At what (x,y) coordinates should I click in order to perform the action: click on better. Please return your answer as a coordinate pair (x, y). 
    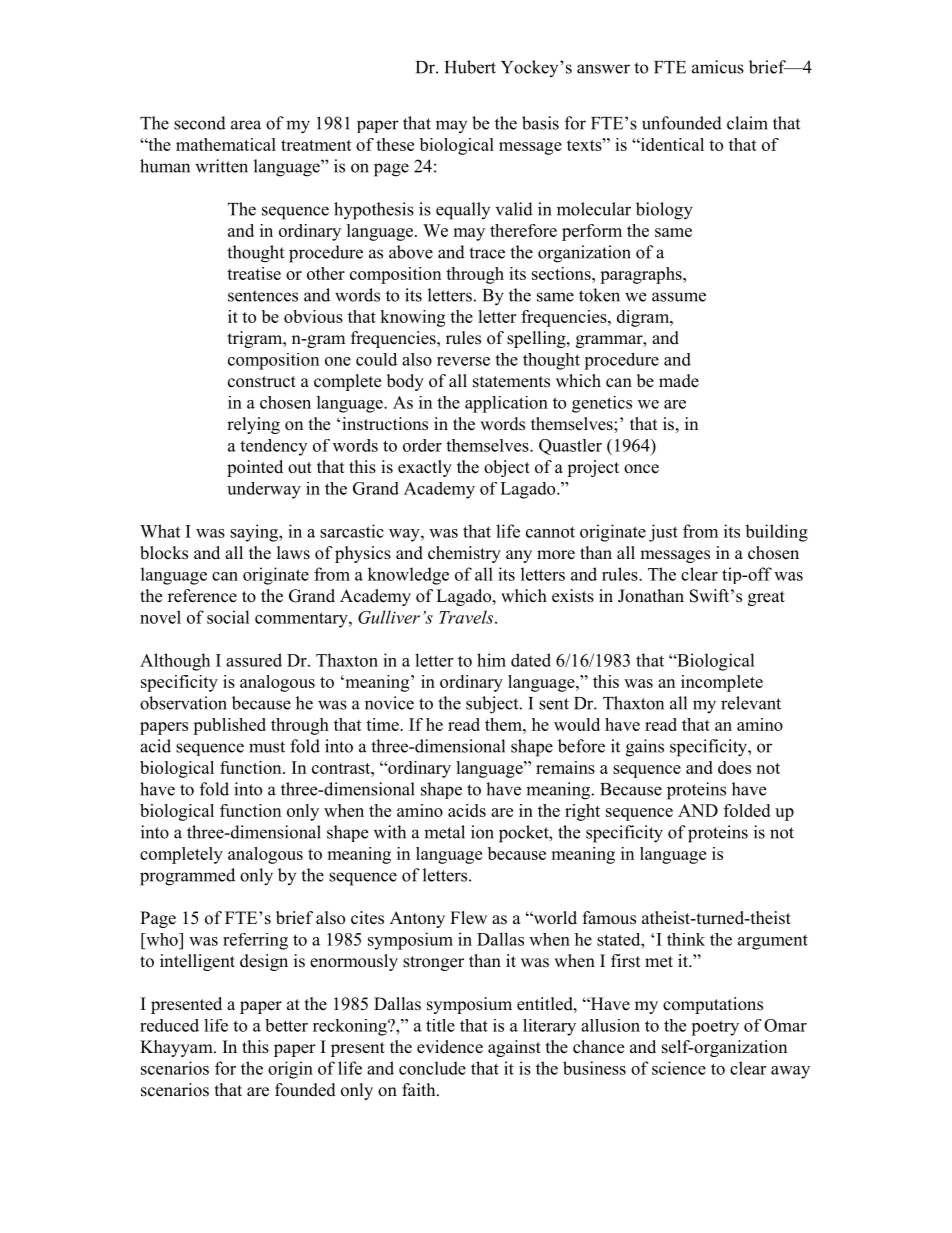
    Looking at the image, I should click on (286, 1025).
